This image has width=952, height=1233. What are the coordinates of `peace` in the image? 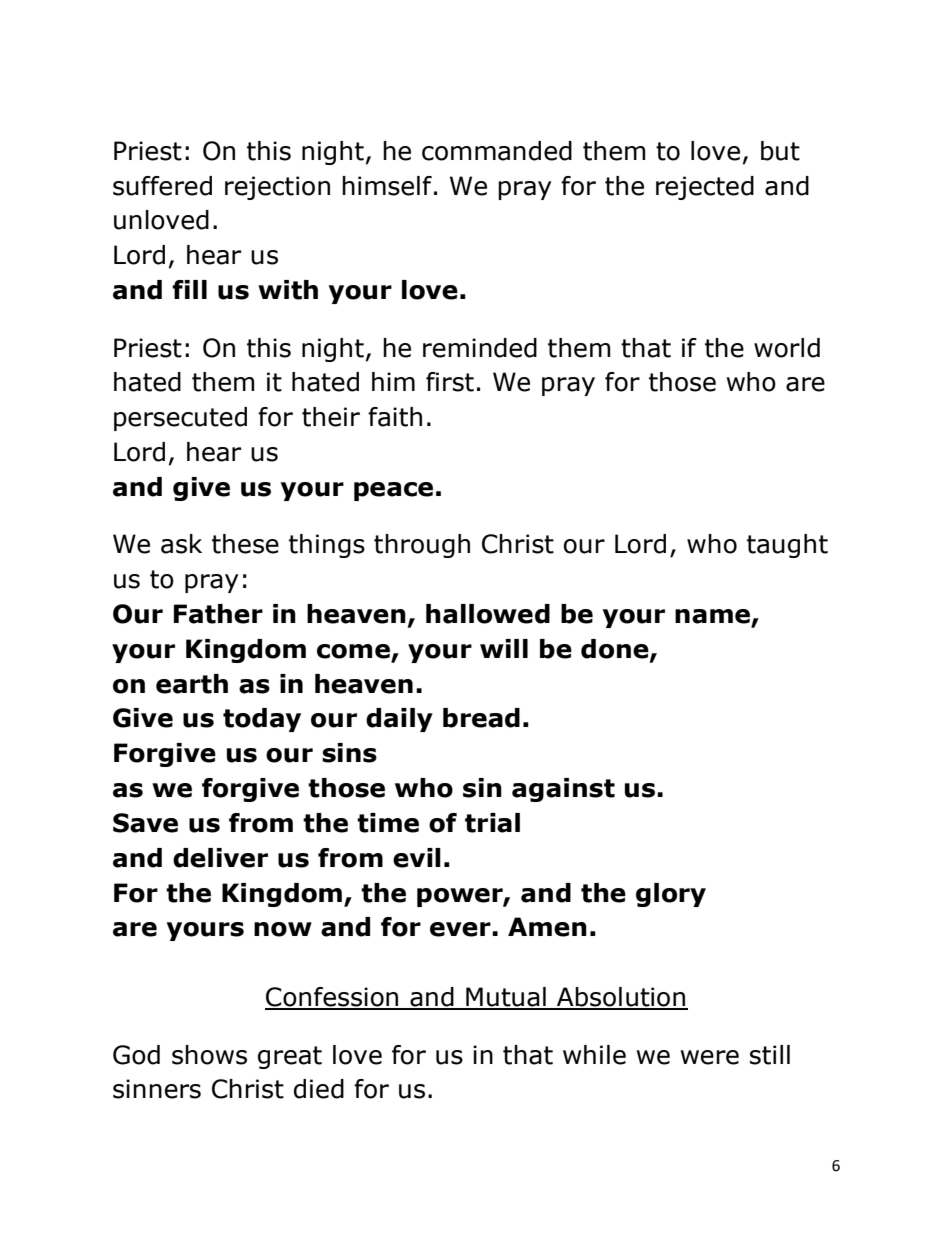 It's located at (393, 491).
